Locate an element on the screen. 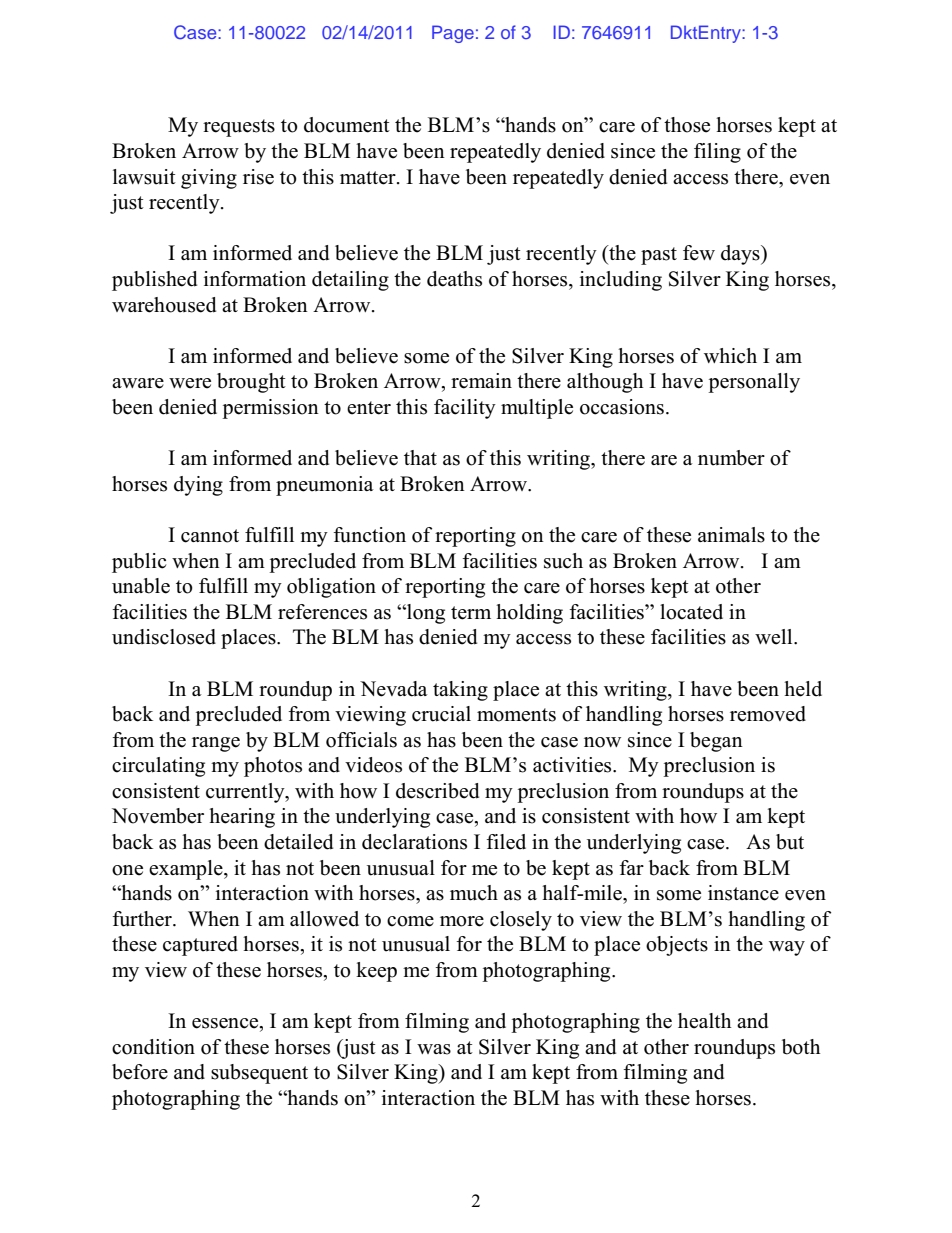 The width and height of the screenshot is (952, 1233). animals is located at coordinates (731, 535).
